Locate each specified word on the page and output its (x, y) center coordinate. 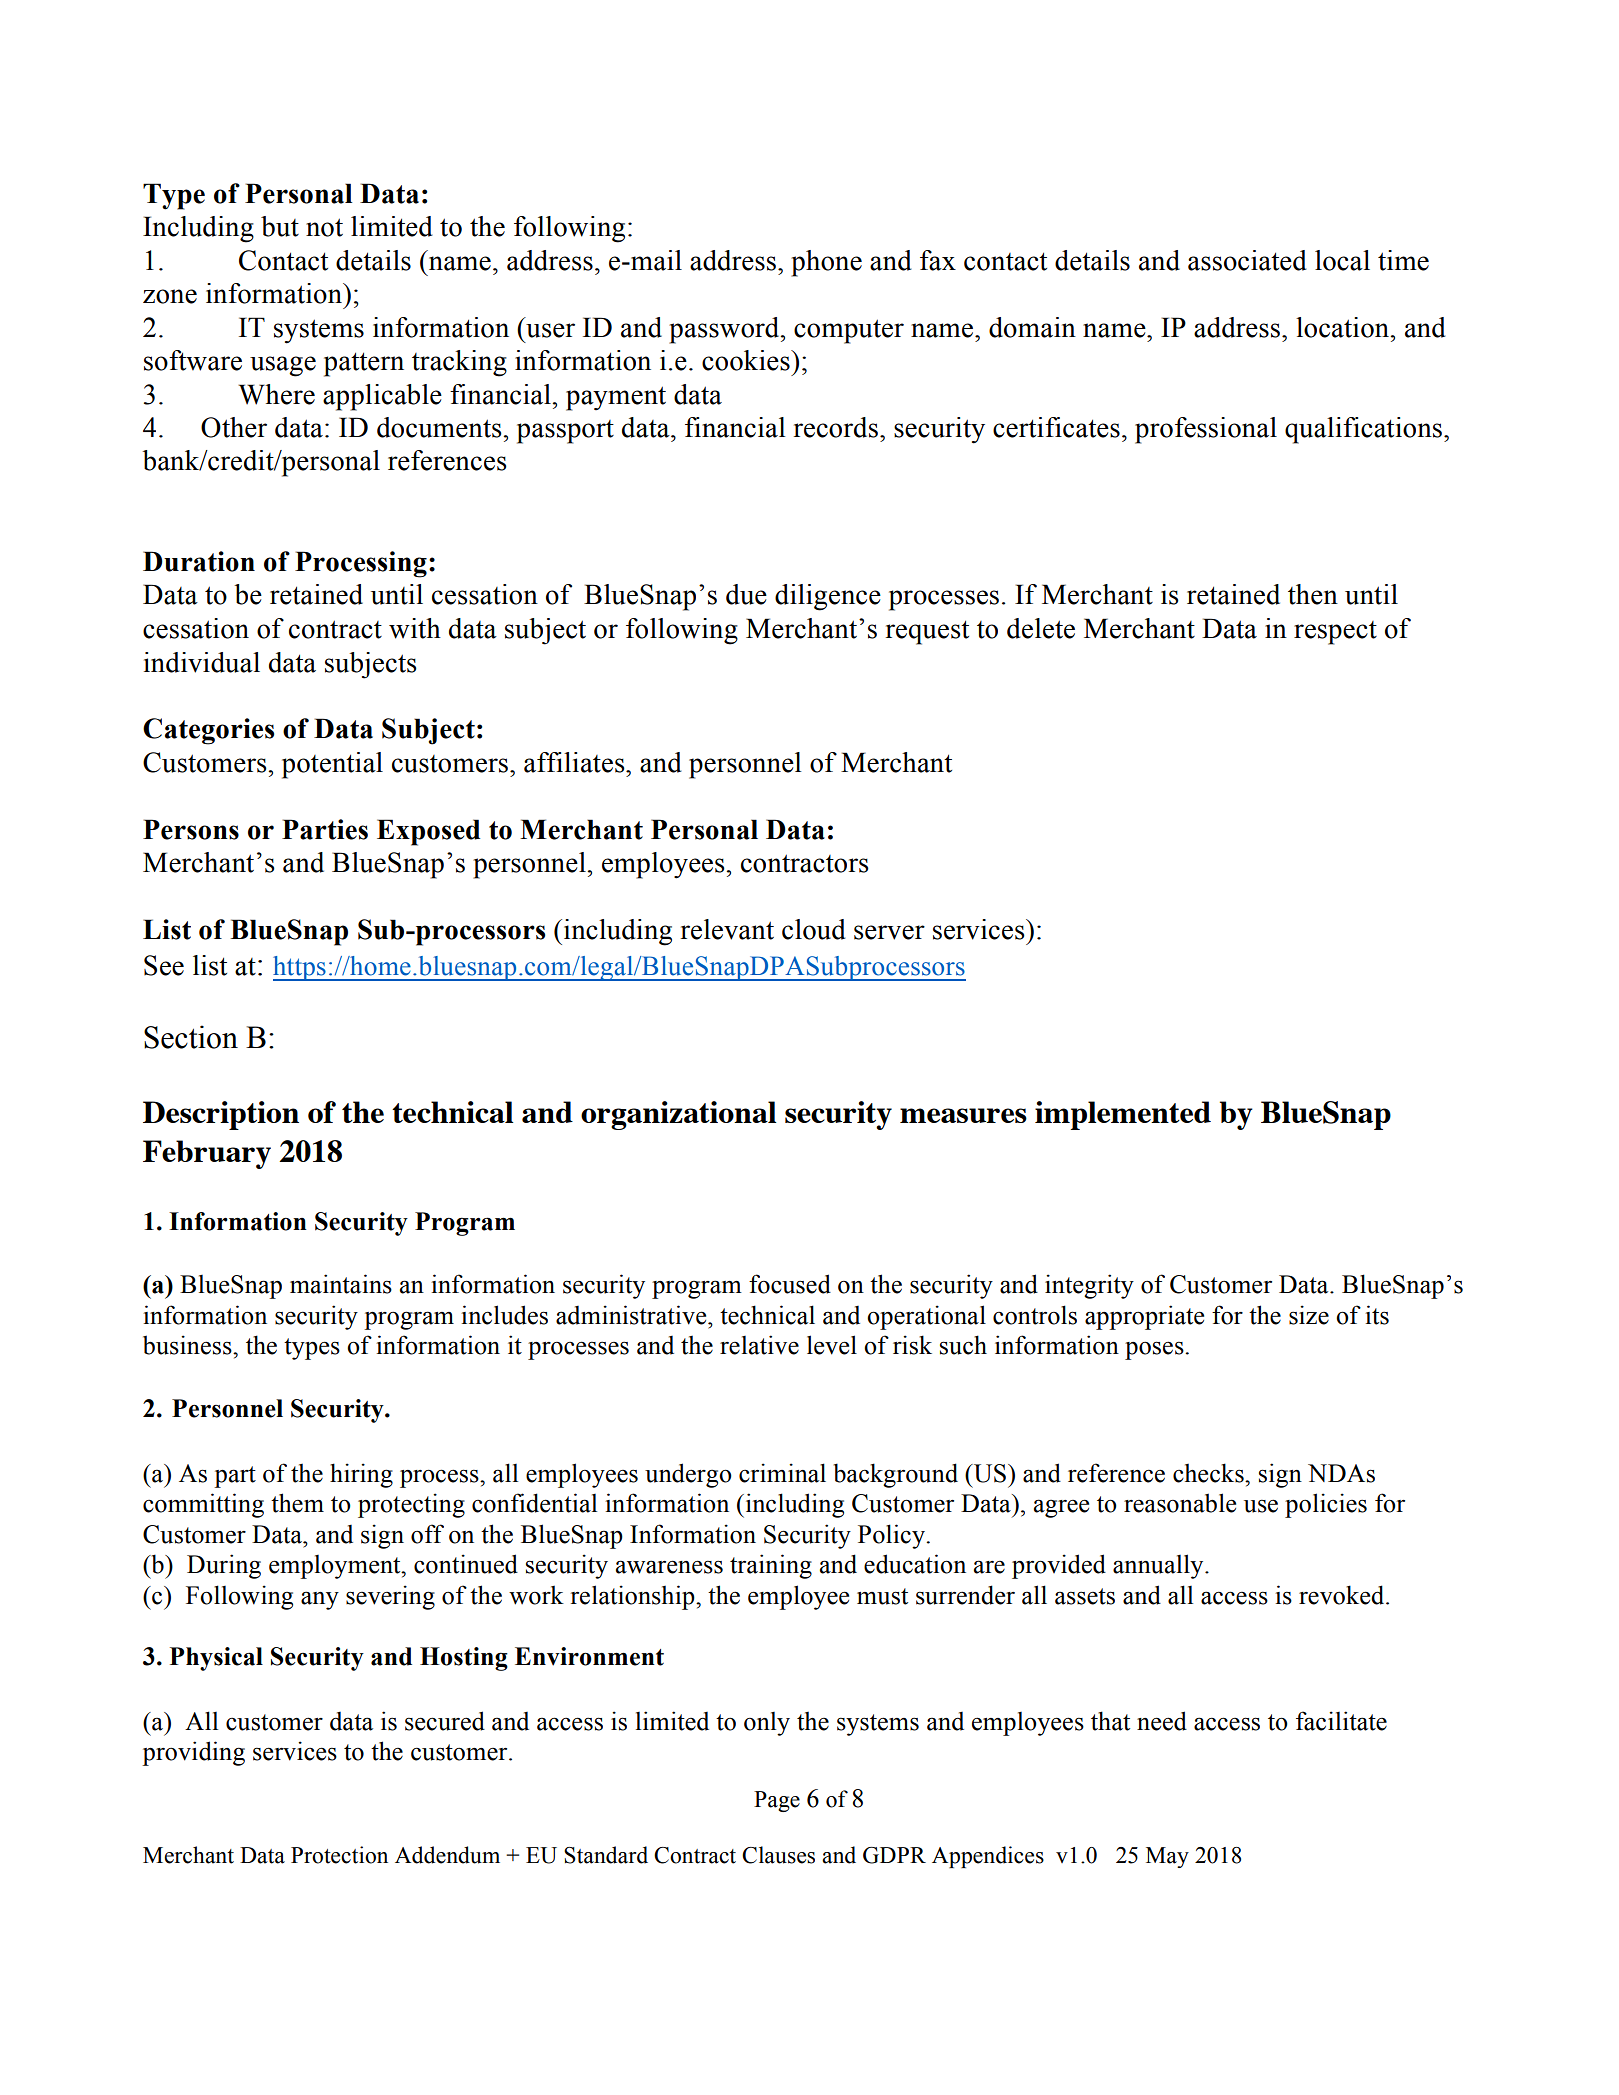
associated (1247, 260)
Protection (339, 1855)
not (324, 227)
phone (826, 263)
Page (777, 1801)
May (1167, 1857)
